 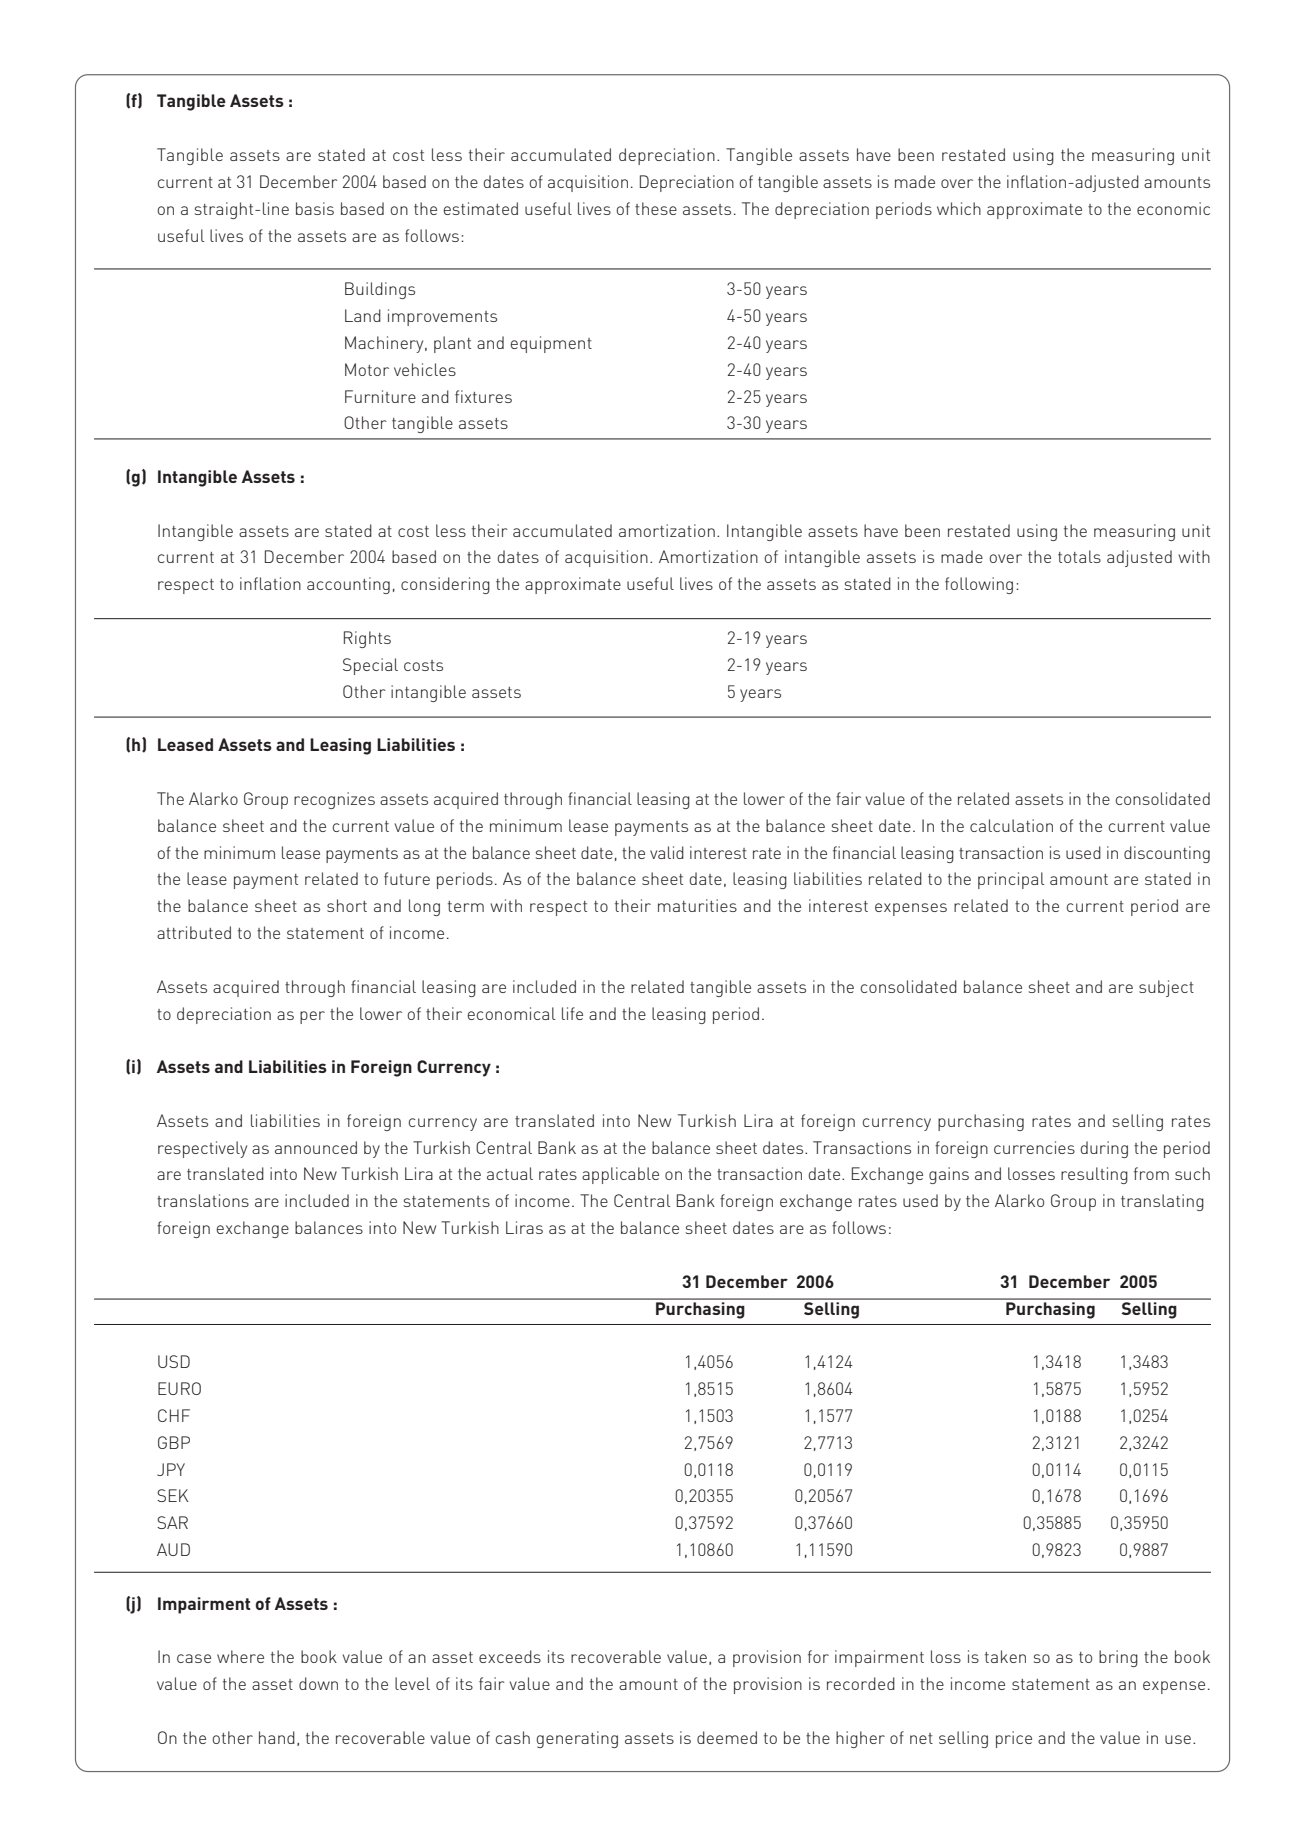 I want to click on these, so click(x=656, y=208).
